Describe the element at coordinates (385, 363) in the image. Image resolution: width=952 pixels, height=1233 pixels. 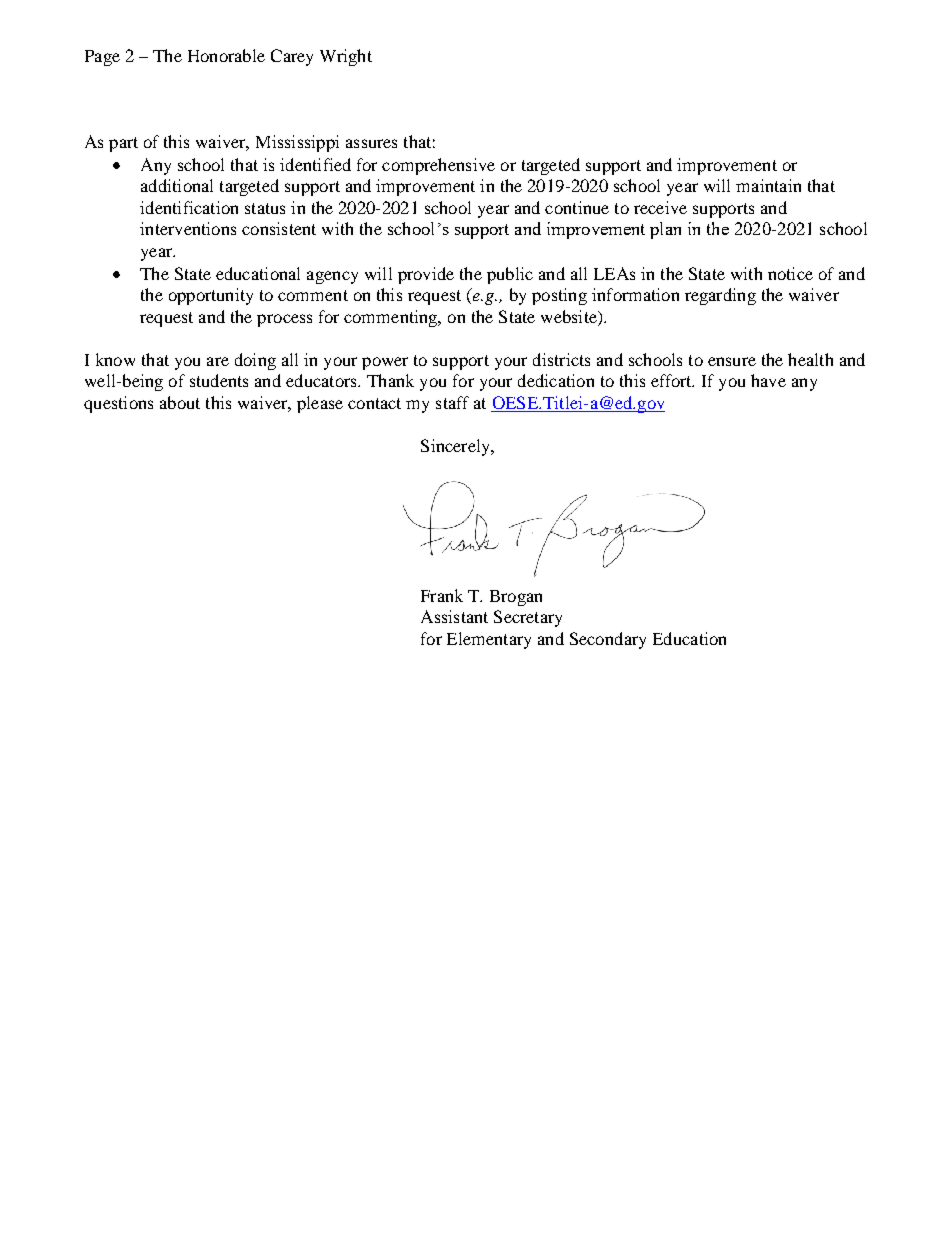
I see `power` at that location.
